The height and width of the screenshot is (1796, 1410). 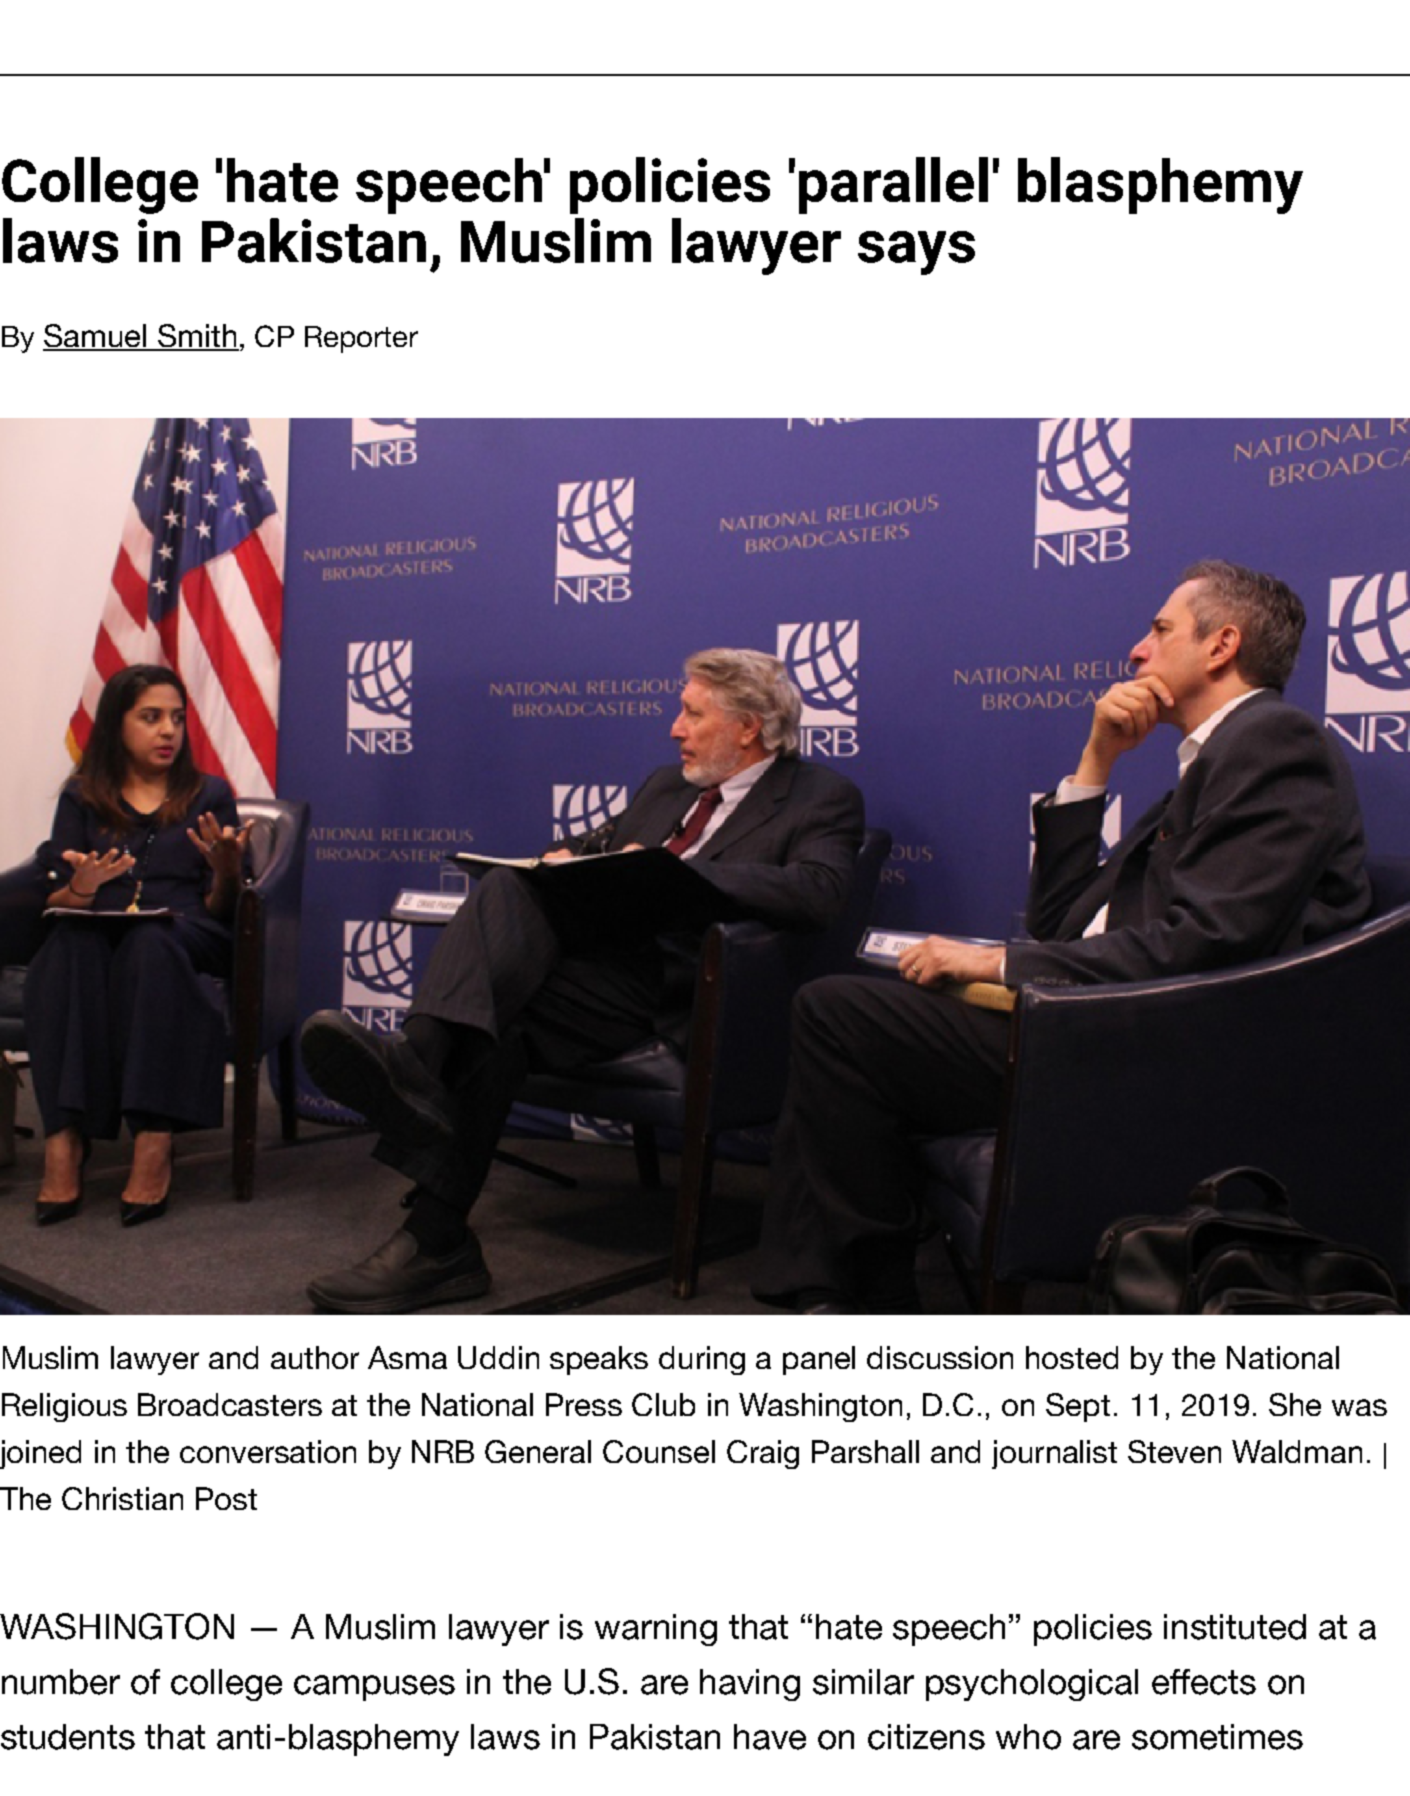 I want to click on discussion, so click(x=940, y=1357).
